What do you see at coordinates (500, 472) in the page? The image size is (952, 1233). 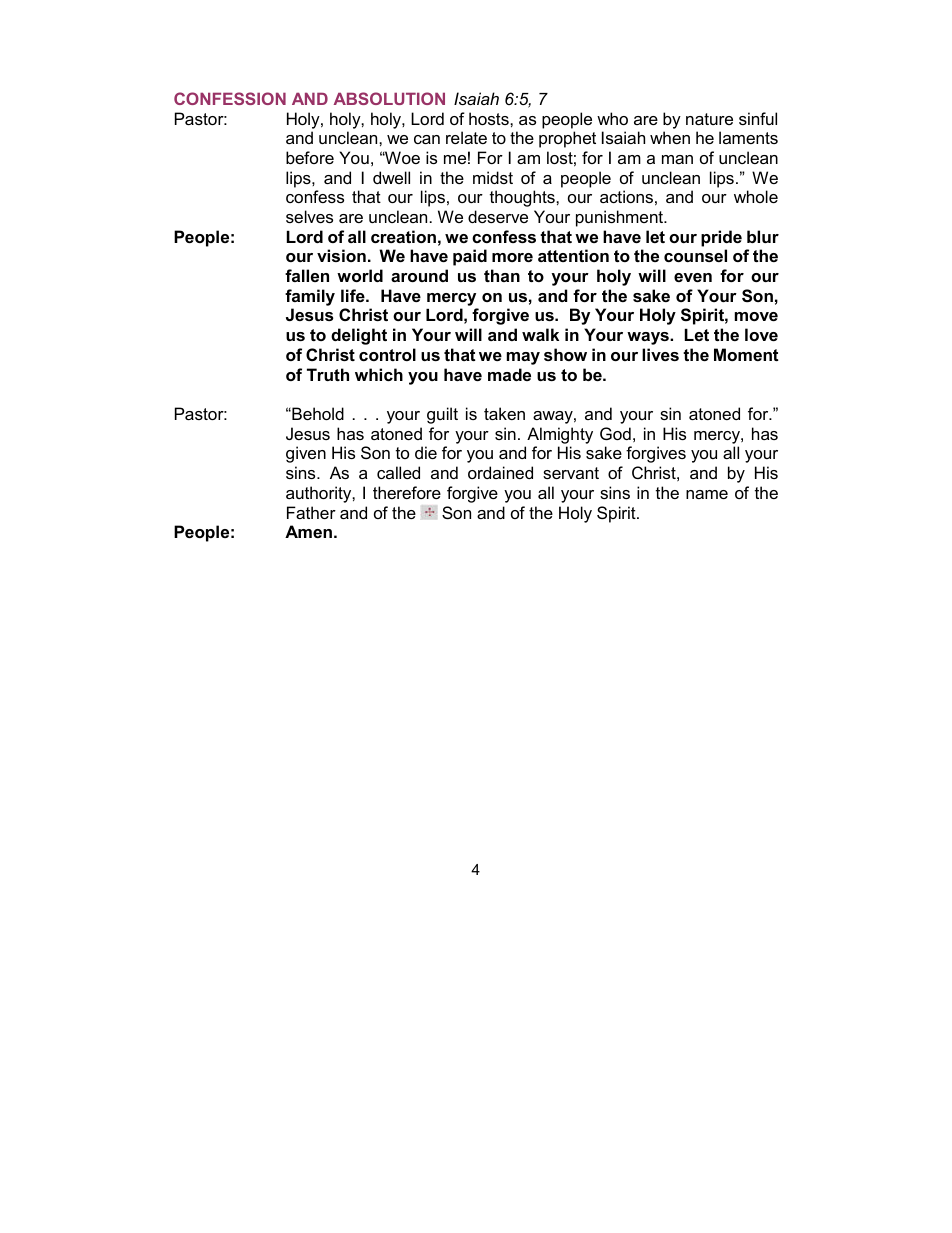 I see `ordained` at bounding box center [500, 472].
